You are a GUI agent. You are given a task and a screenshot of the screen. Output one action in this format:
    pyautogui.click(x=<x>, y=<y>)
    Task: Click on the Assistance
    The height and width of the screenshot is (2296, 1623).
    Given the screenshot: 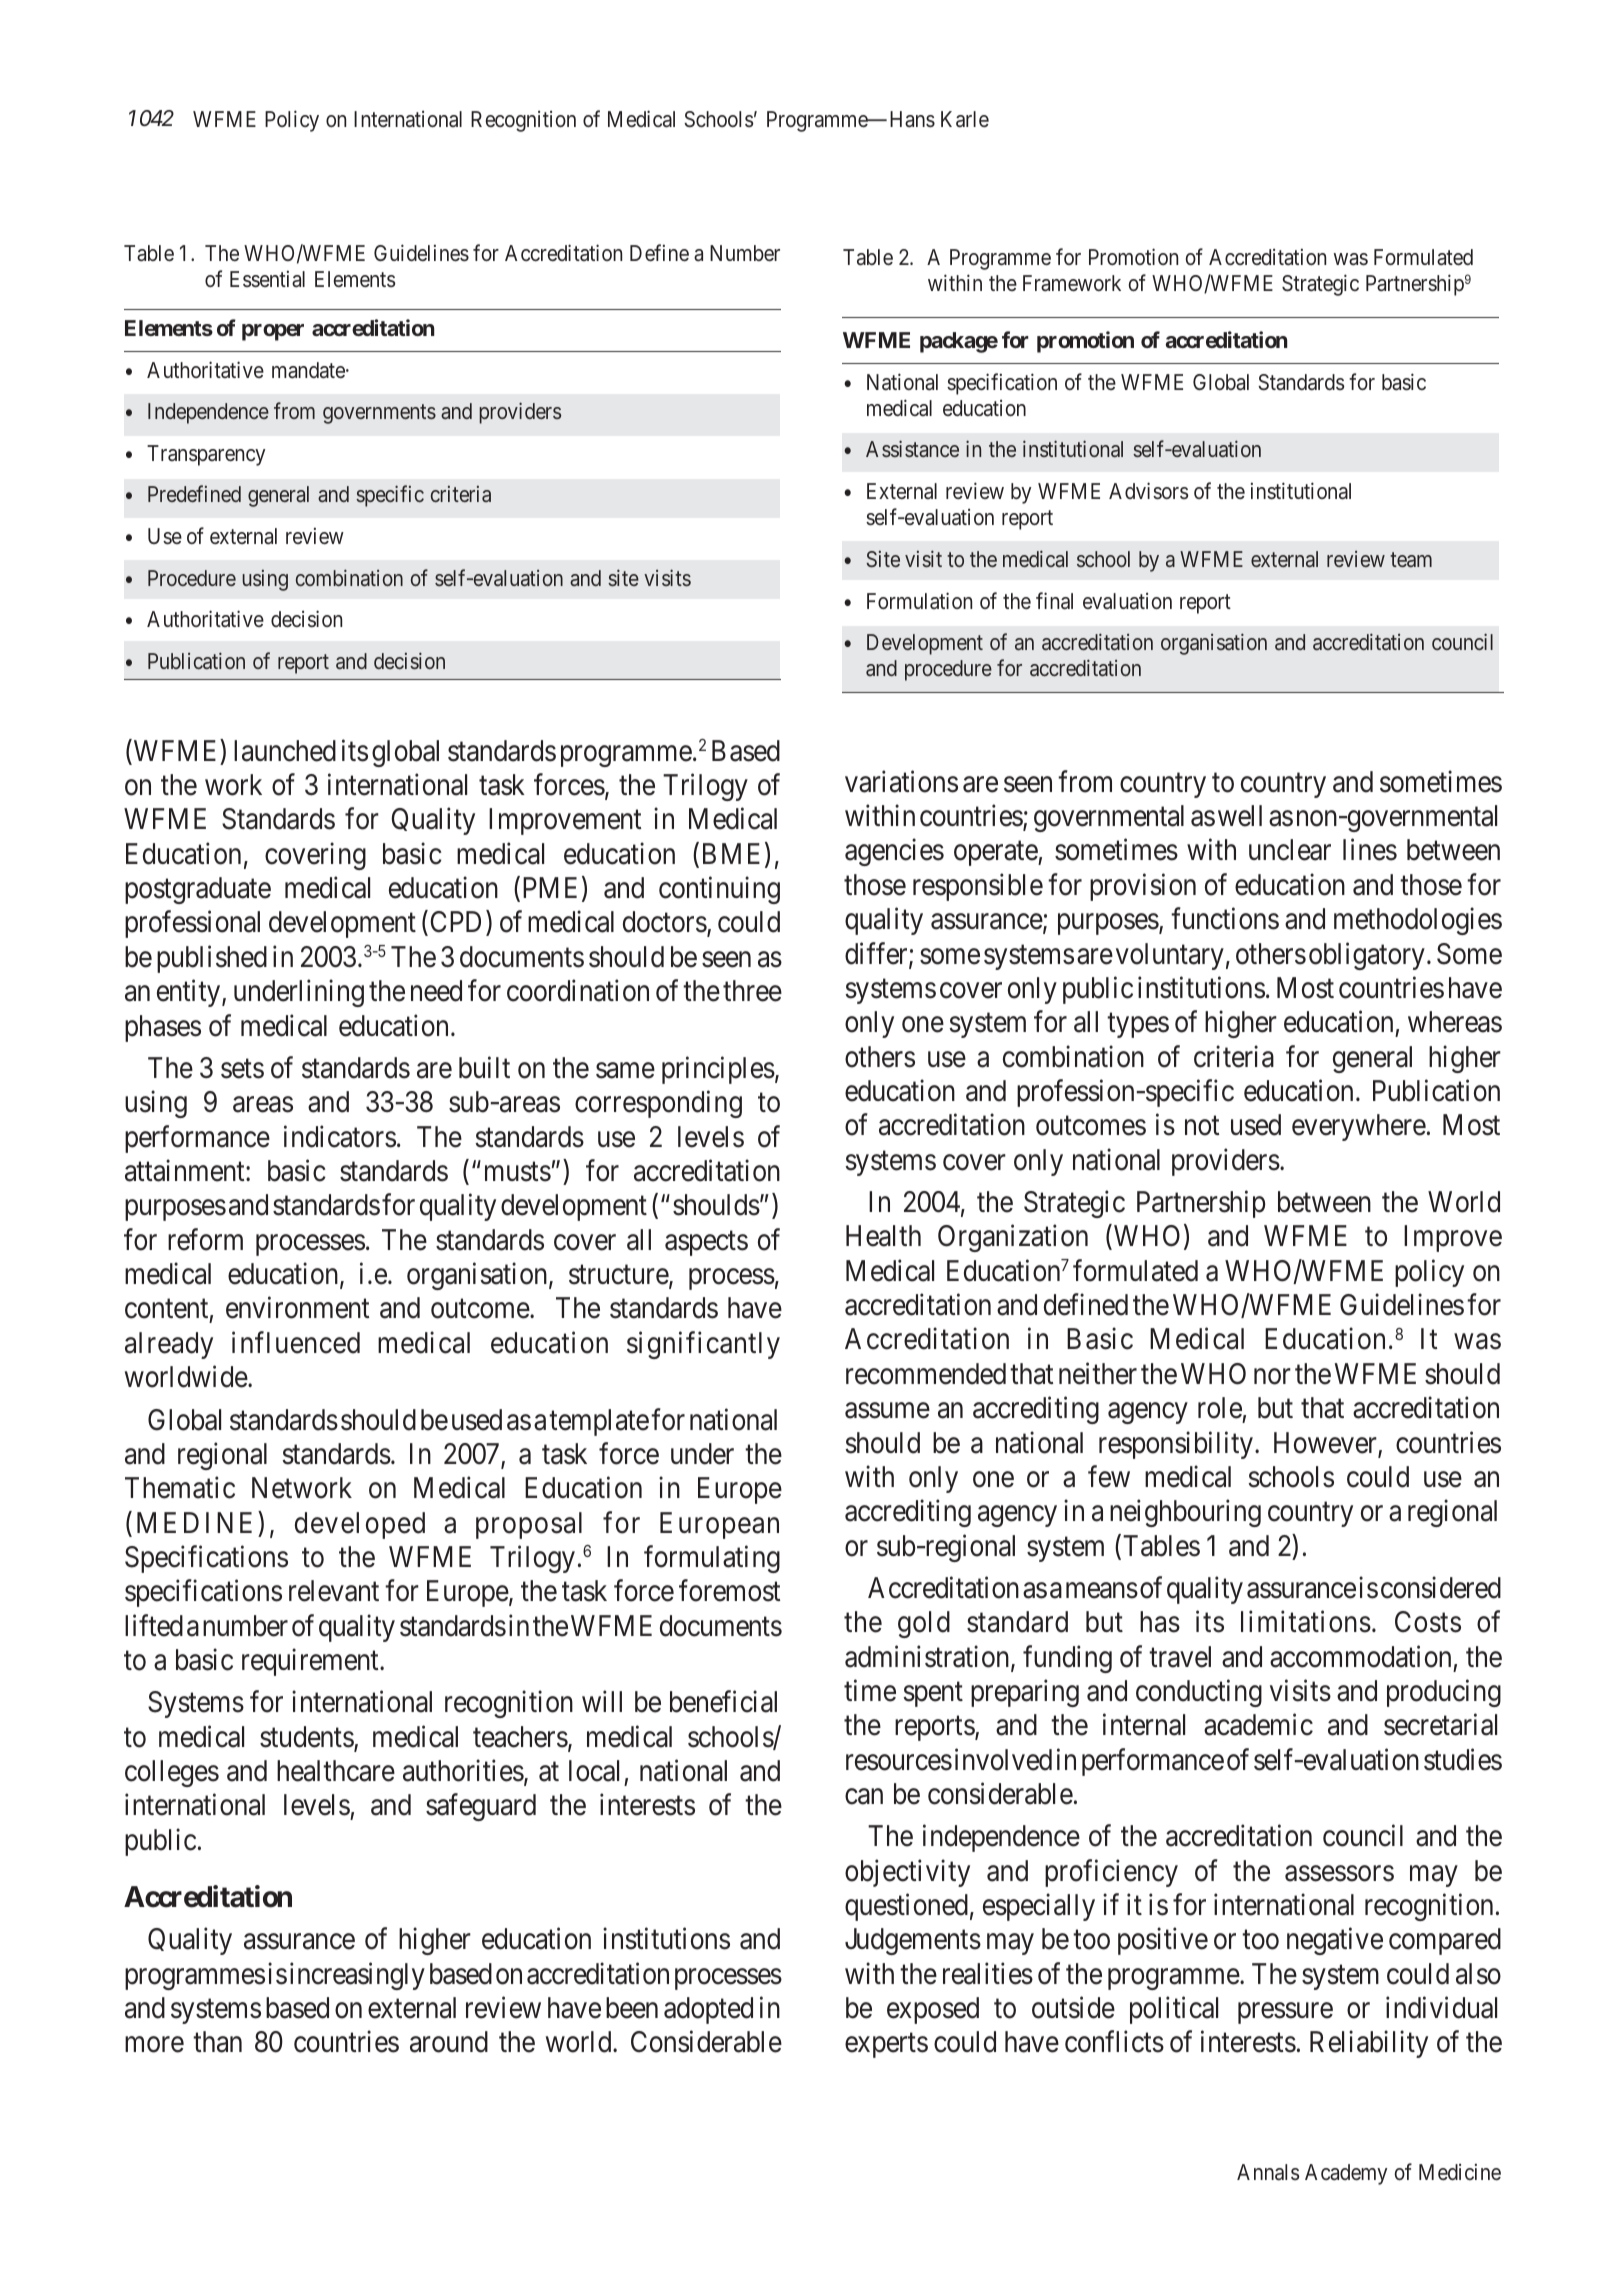 What is the action you would take?
    pyautogui.click(x=912, y=448)
